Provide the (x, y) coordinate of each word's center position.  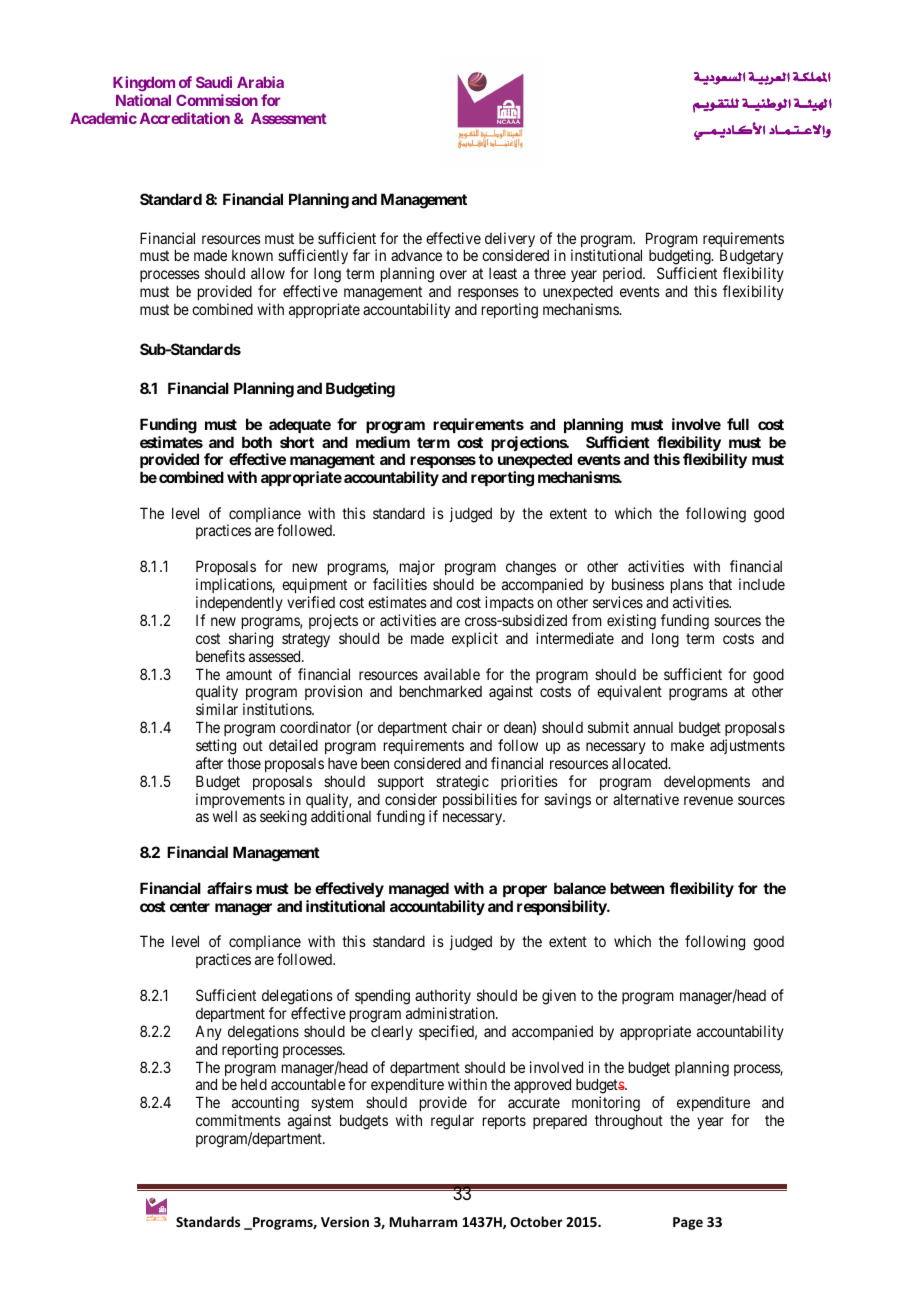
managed (419, 890)
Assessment (289, 118)
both (257, 442)
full (738, 424)
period (623, 274)
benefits (220, 656)
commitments (238, 1120)
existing (631, 622)
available (452, 674)
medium (383, 442)
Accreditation (185, 118)
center (190, 906)
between (637, 888)
